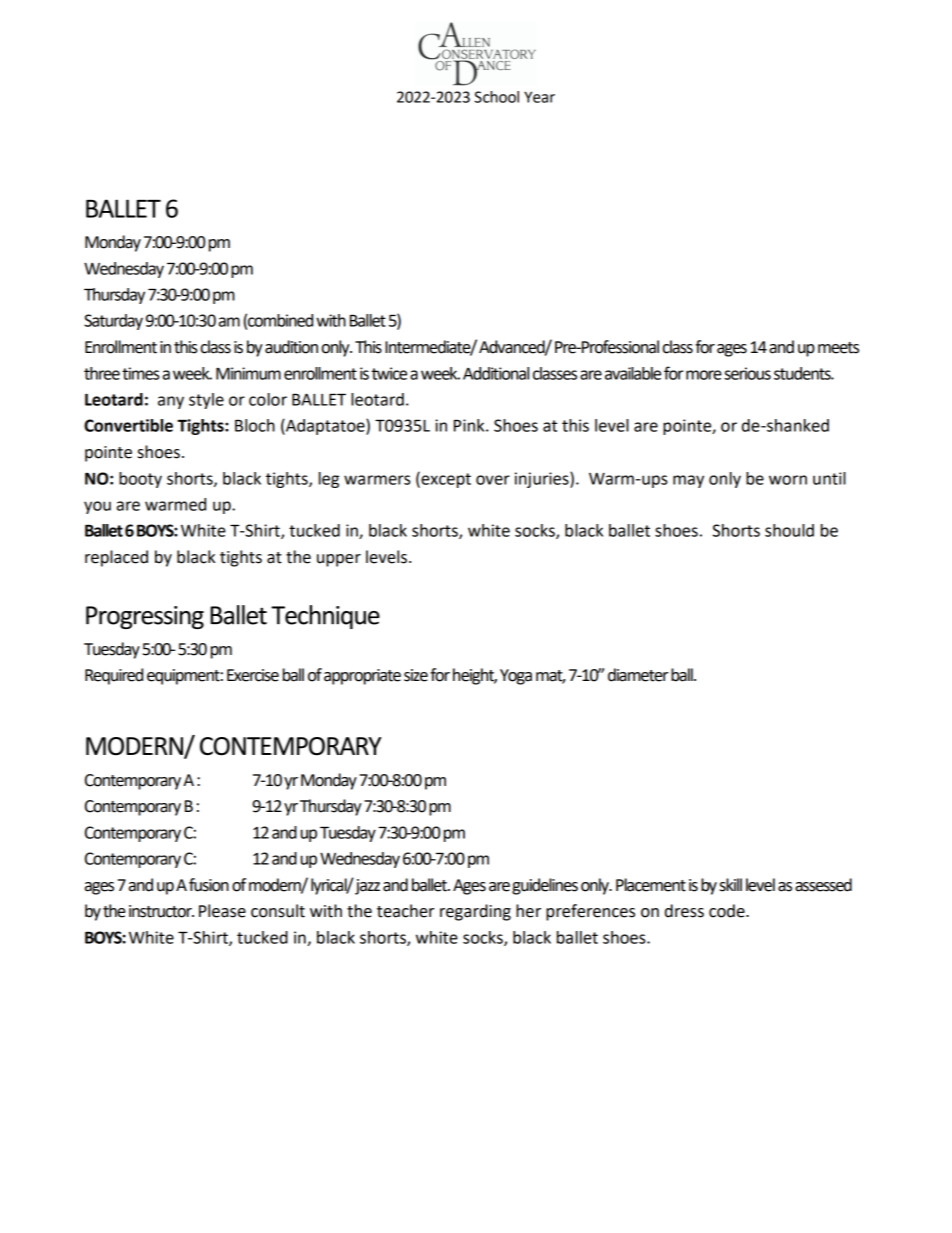  I want to click on skill, so click(731, 885).
